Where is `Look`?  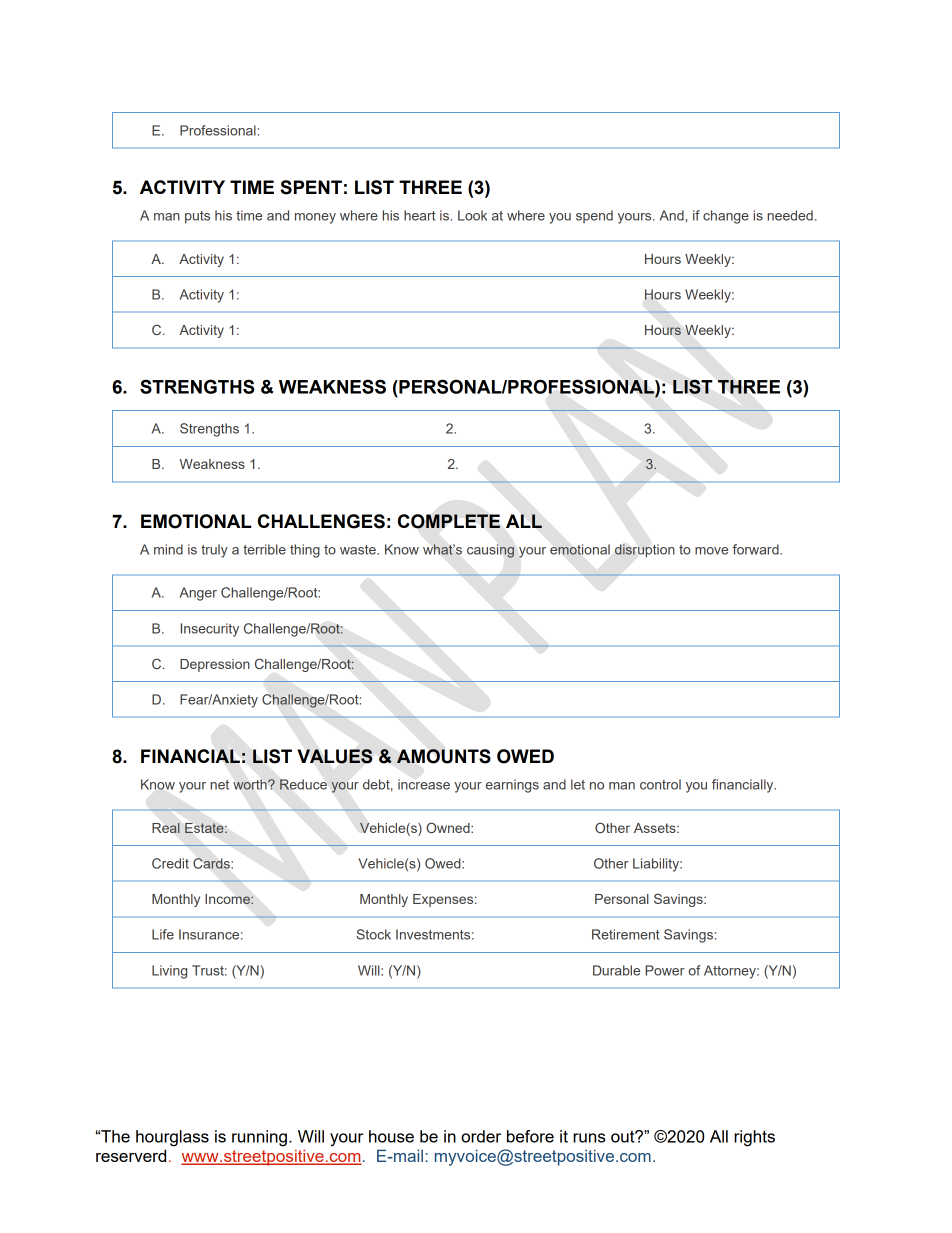
Look is located at coordinates (472, 215).
